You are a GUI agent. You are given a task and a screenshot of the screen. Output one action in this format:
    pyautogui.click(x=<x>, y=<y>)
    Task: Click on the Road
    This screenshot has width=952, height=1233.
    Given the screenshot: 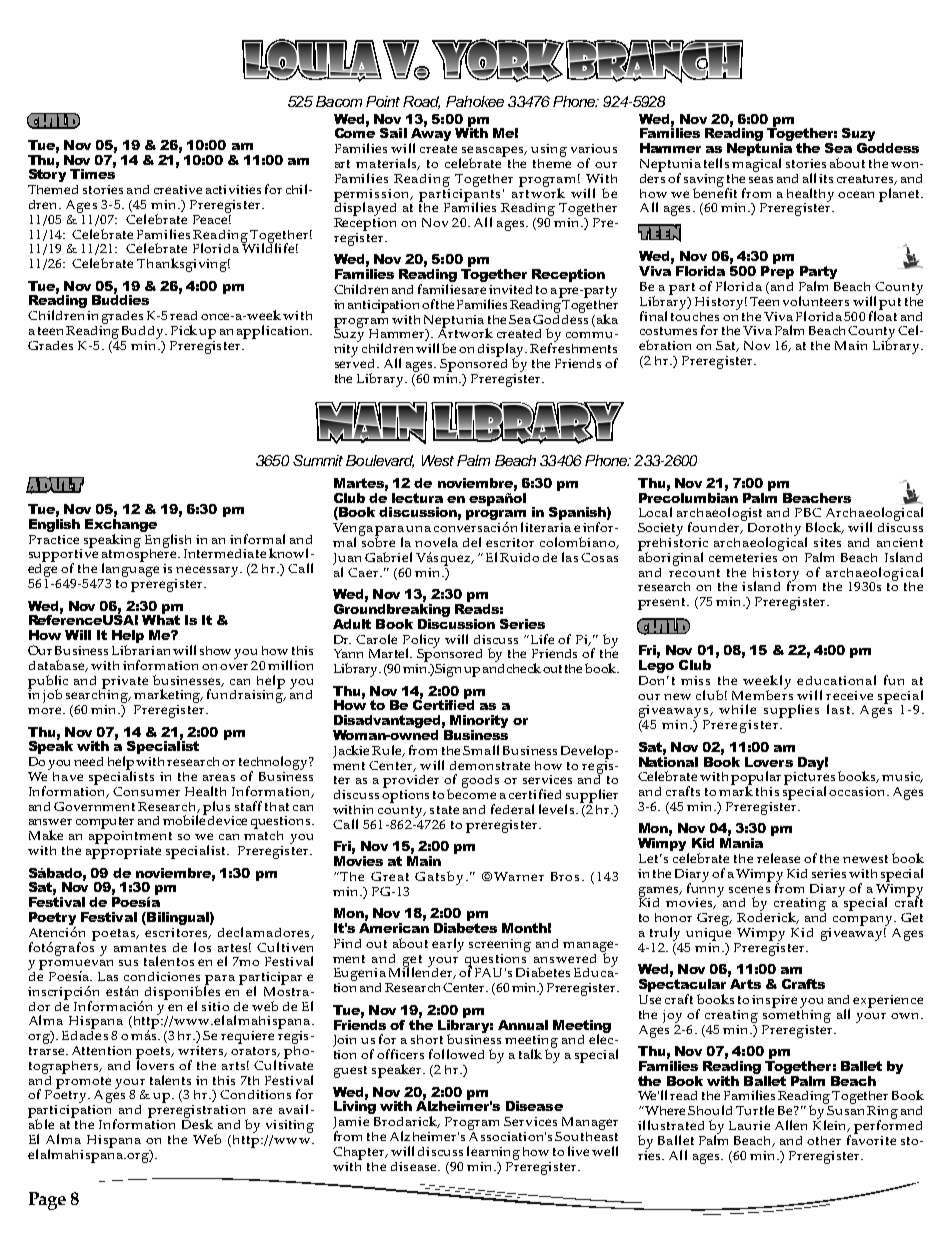 What is the action you would take?
    pyautogui.click(x=421, y=102)
